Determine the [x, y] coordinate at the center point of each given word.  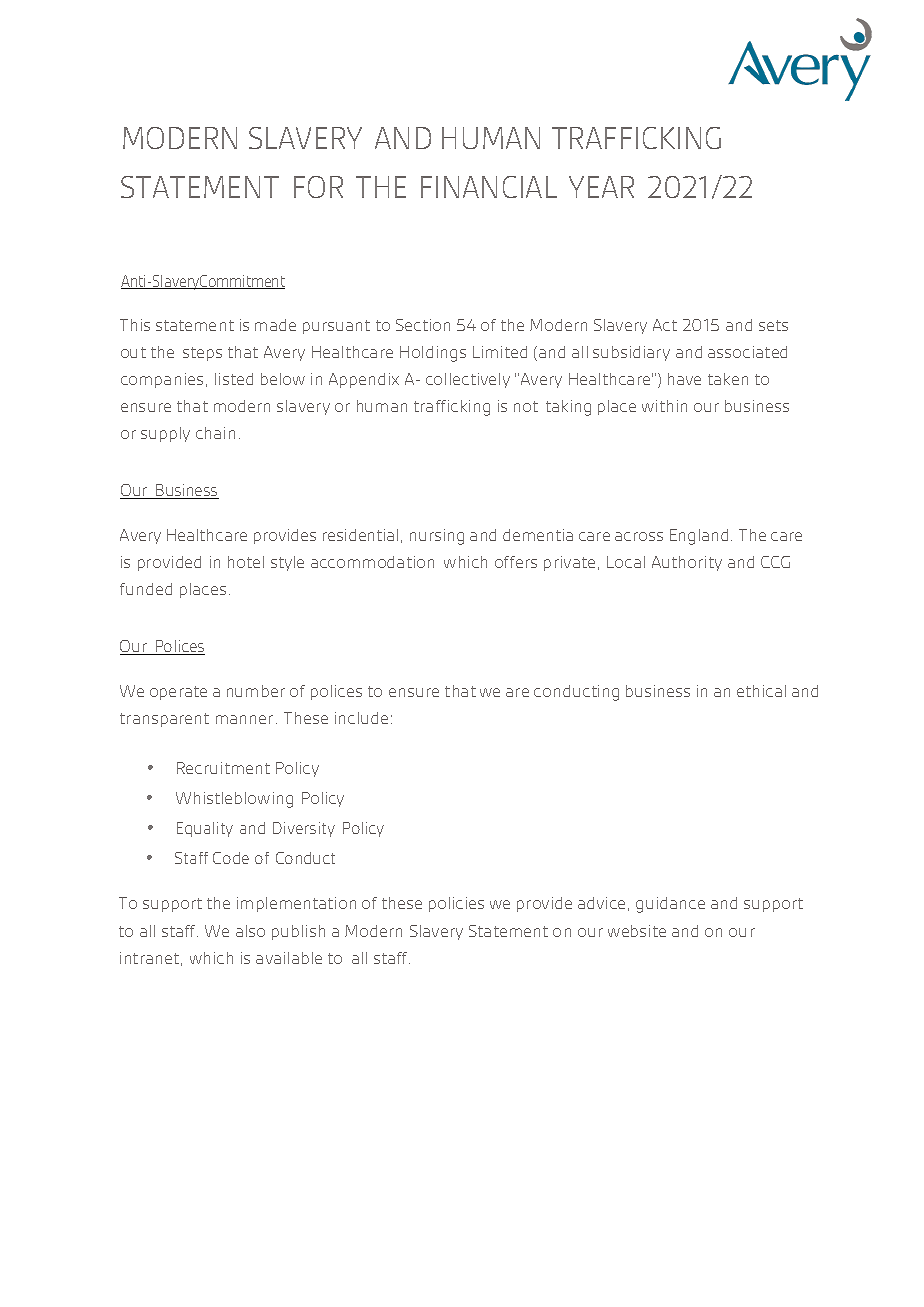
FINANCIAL [489, 187]
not [526, 406]
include [361, 718]
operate [178, 693]
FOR [318, 187]
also [250, 931]
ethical [761, 691]
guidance [670, 905]
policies [456, 904]
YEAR [601, 187]
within [664, 406]
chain [215, 433]
